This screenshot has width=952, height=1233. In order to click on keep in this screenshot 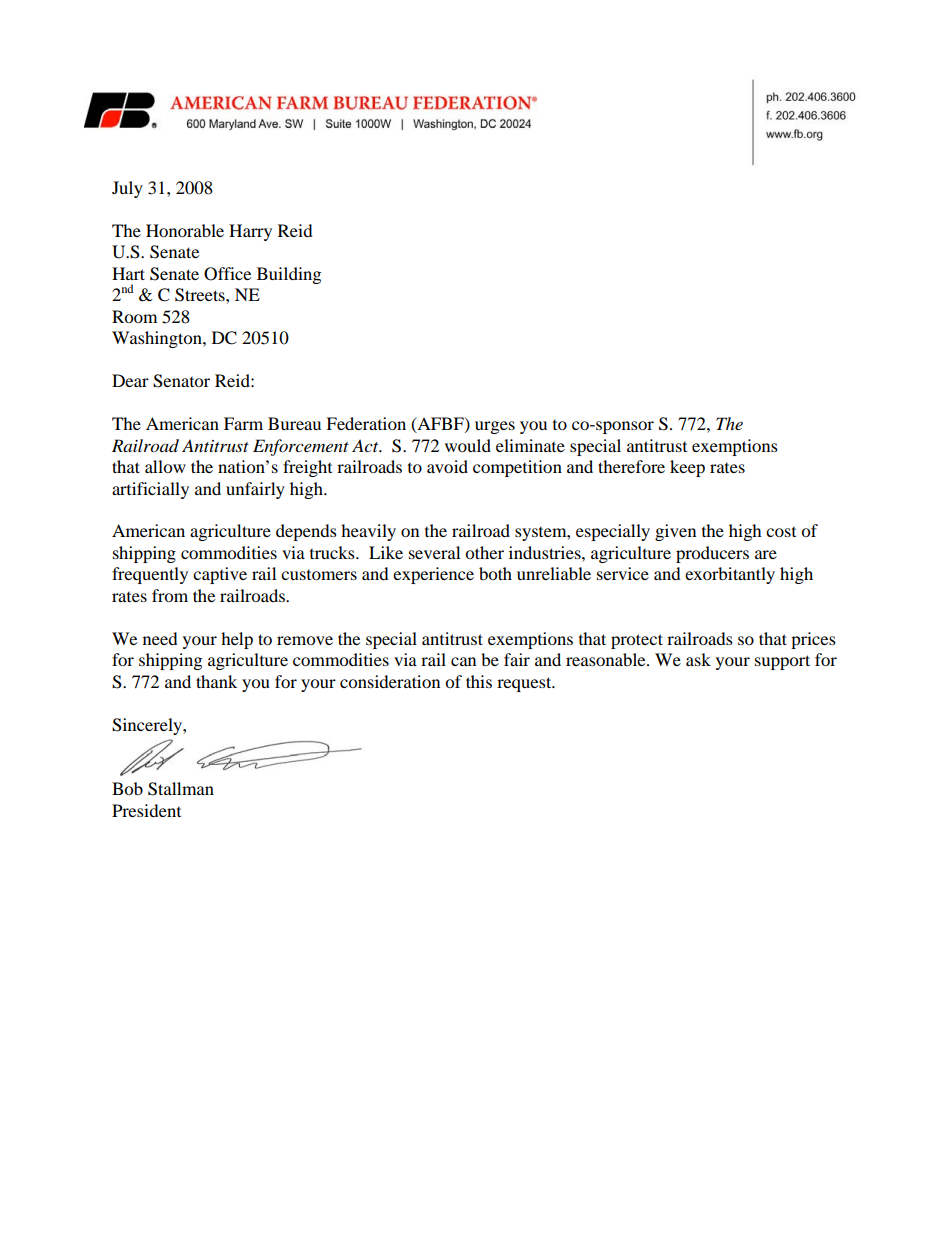, I will do `click(687, 468)`.
